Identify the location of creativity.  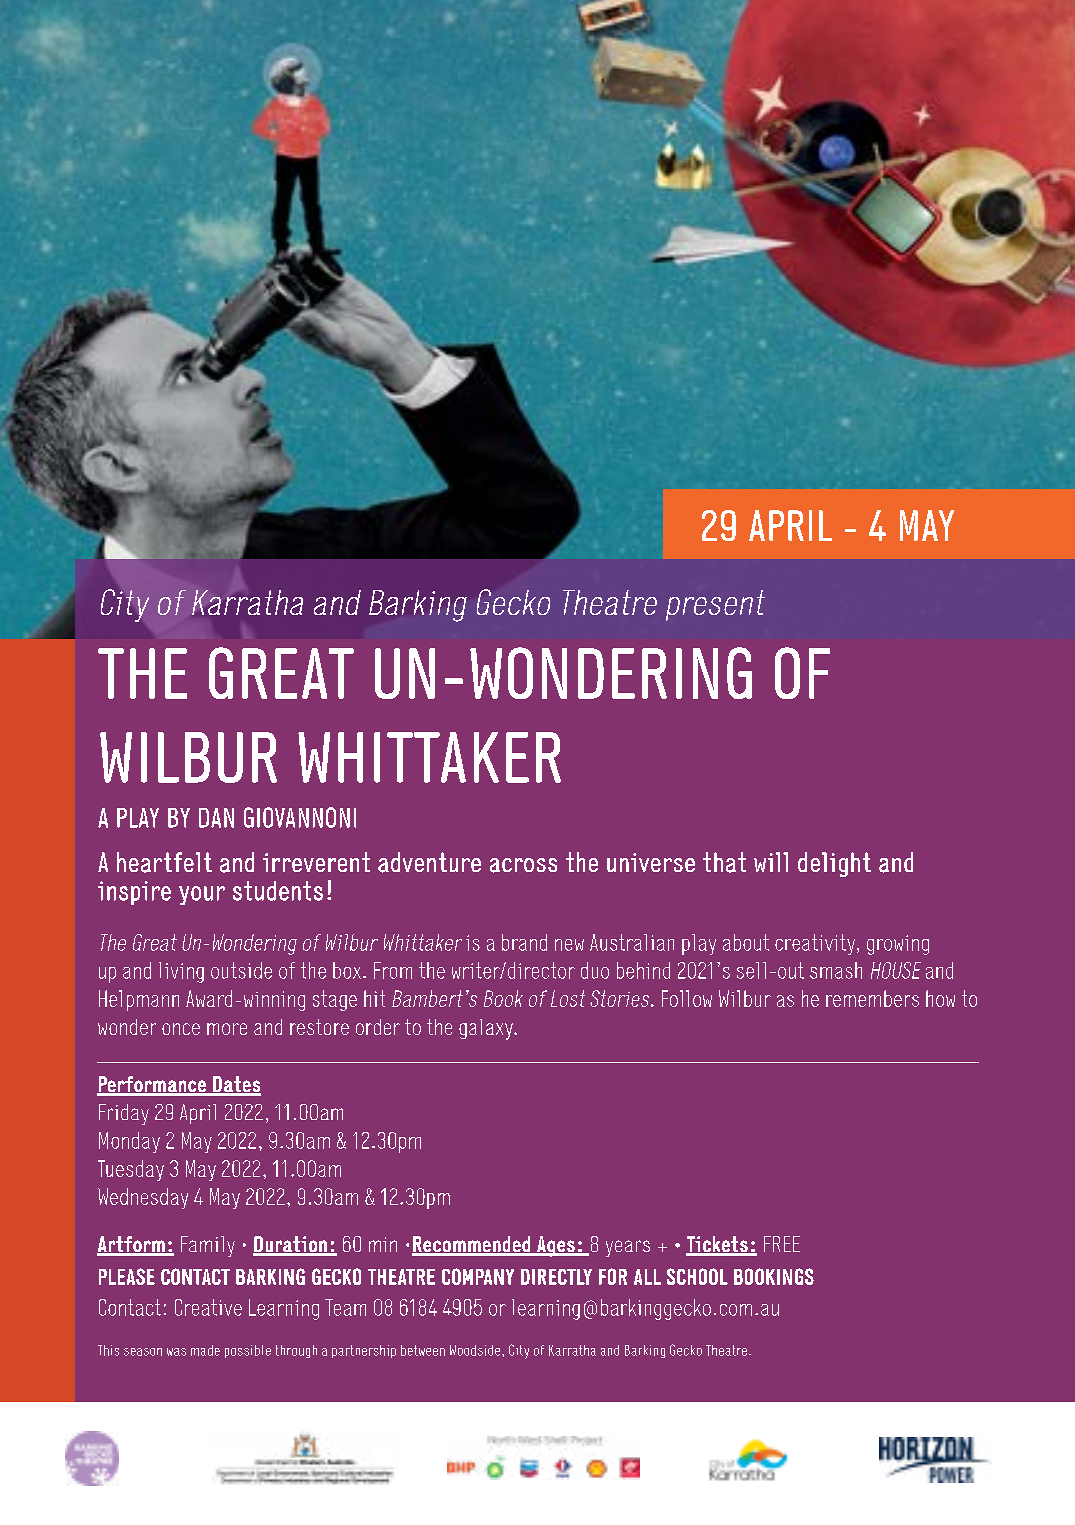
(816, 944).
